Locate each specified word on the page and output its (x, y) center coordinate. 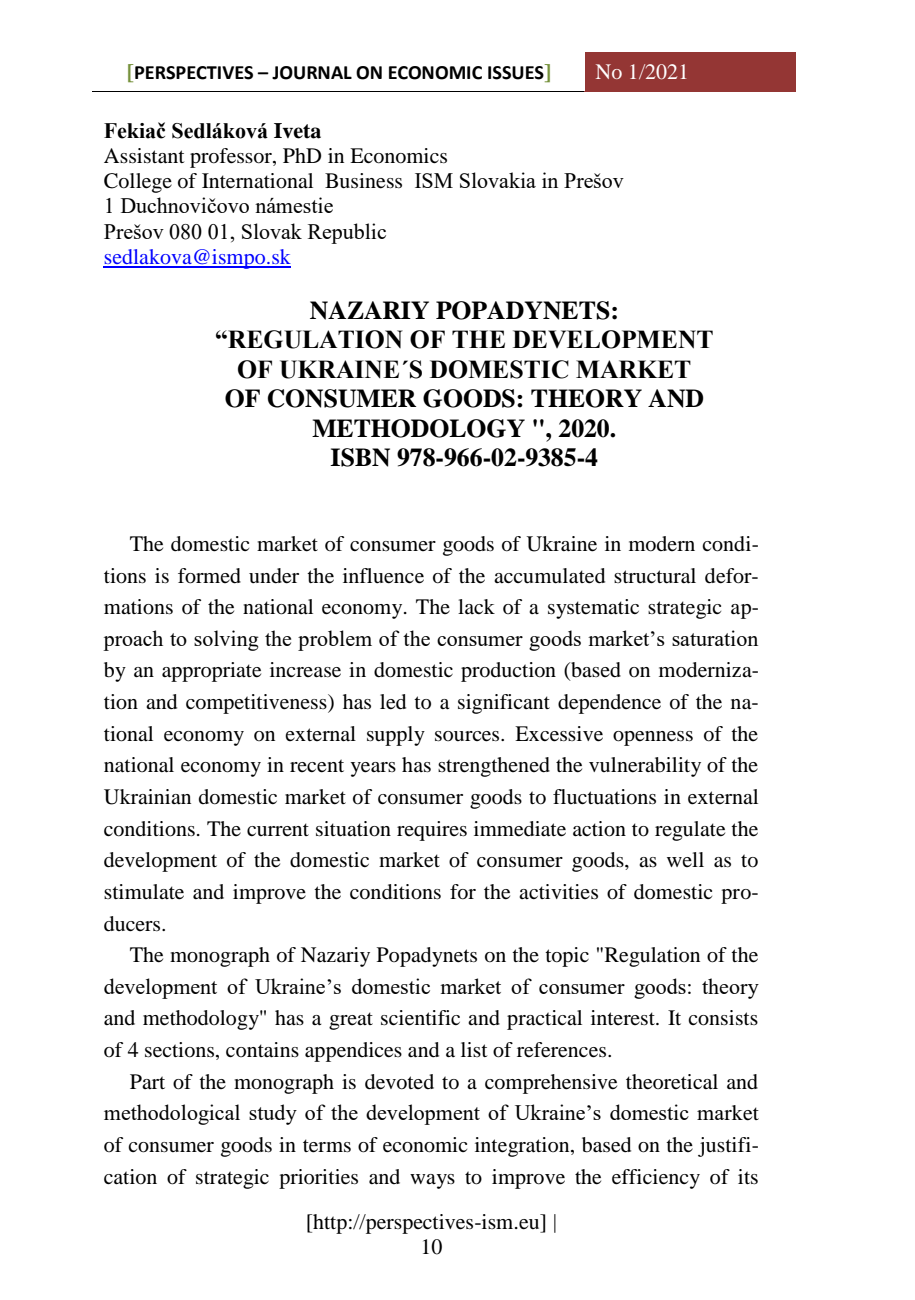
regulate (690, 831)
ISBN (360, 457)
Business (363, 181)
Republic (347, 233)
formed (209, 576)
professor (232, 158)
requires (432, 831)
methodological (172, 1114)
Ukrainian (147, 797)
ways (432, 1181)
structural (655, 576)
